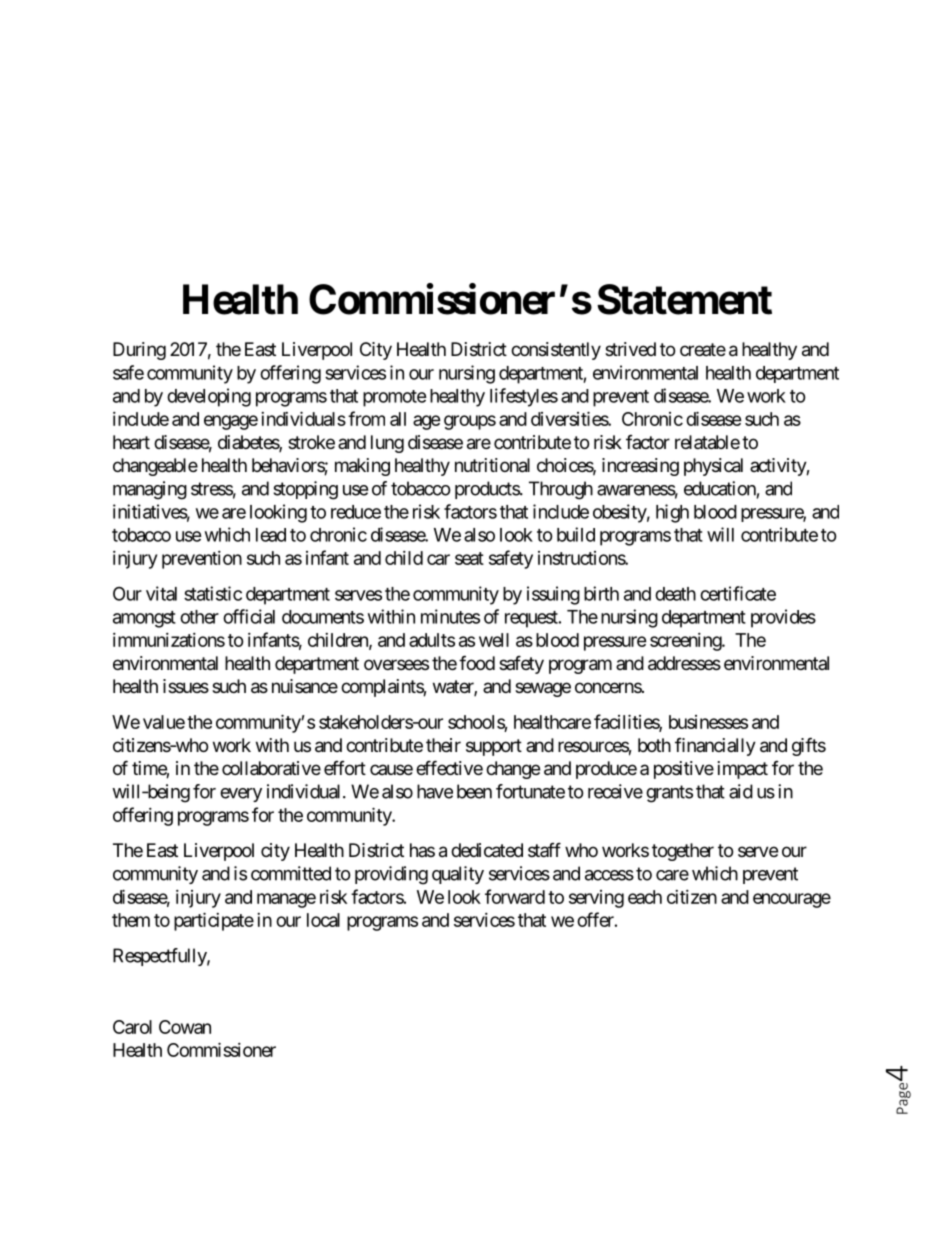 This image has width=952, height=1233. Describe the element at coordinates (556, 351) in the image. I see `consistently` at that location.
